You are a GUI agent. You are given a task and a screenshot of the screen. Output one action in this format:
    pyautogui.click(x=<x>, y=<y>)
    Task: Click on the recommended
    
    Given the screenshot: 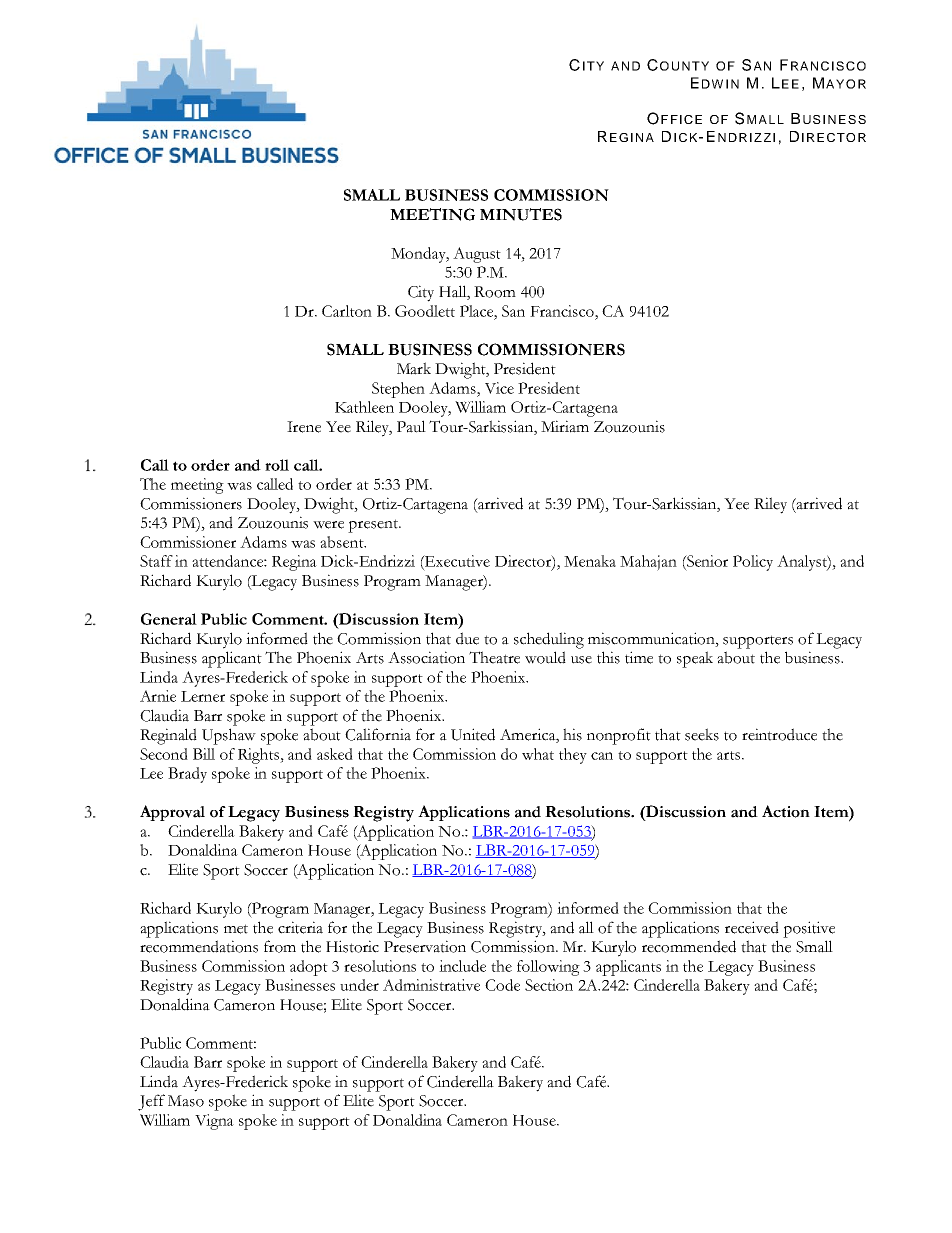 What is the action you would take?
    pyautogui.click(x=689, y=946)
